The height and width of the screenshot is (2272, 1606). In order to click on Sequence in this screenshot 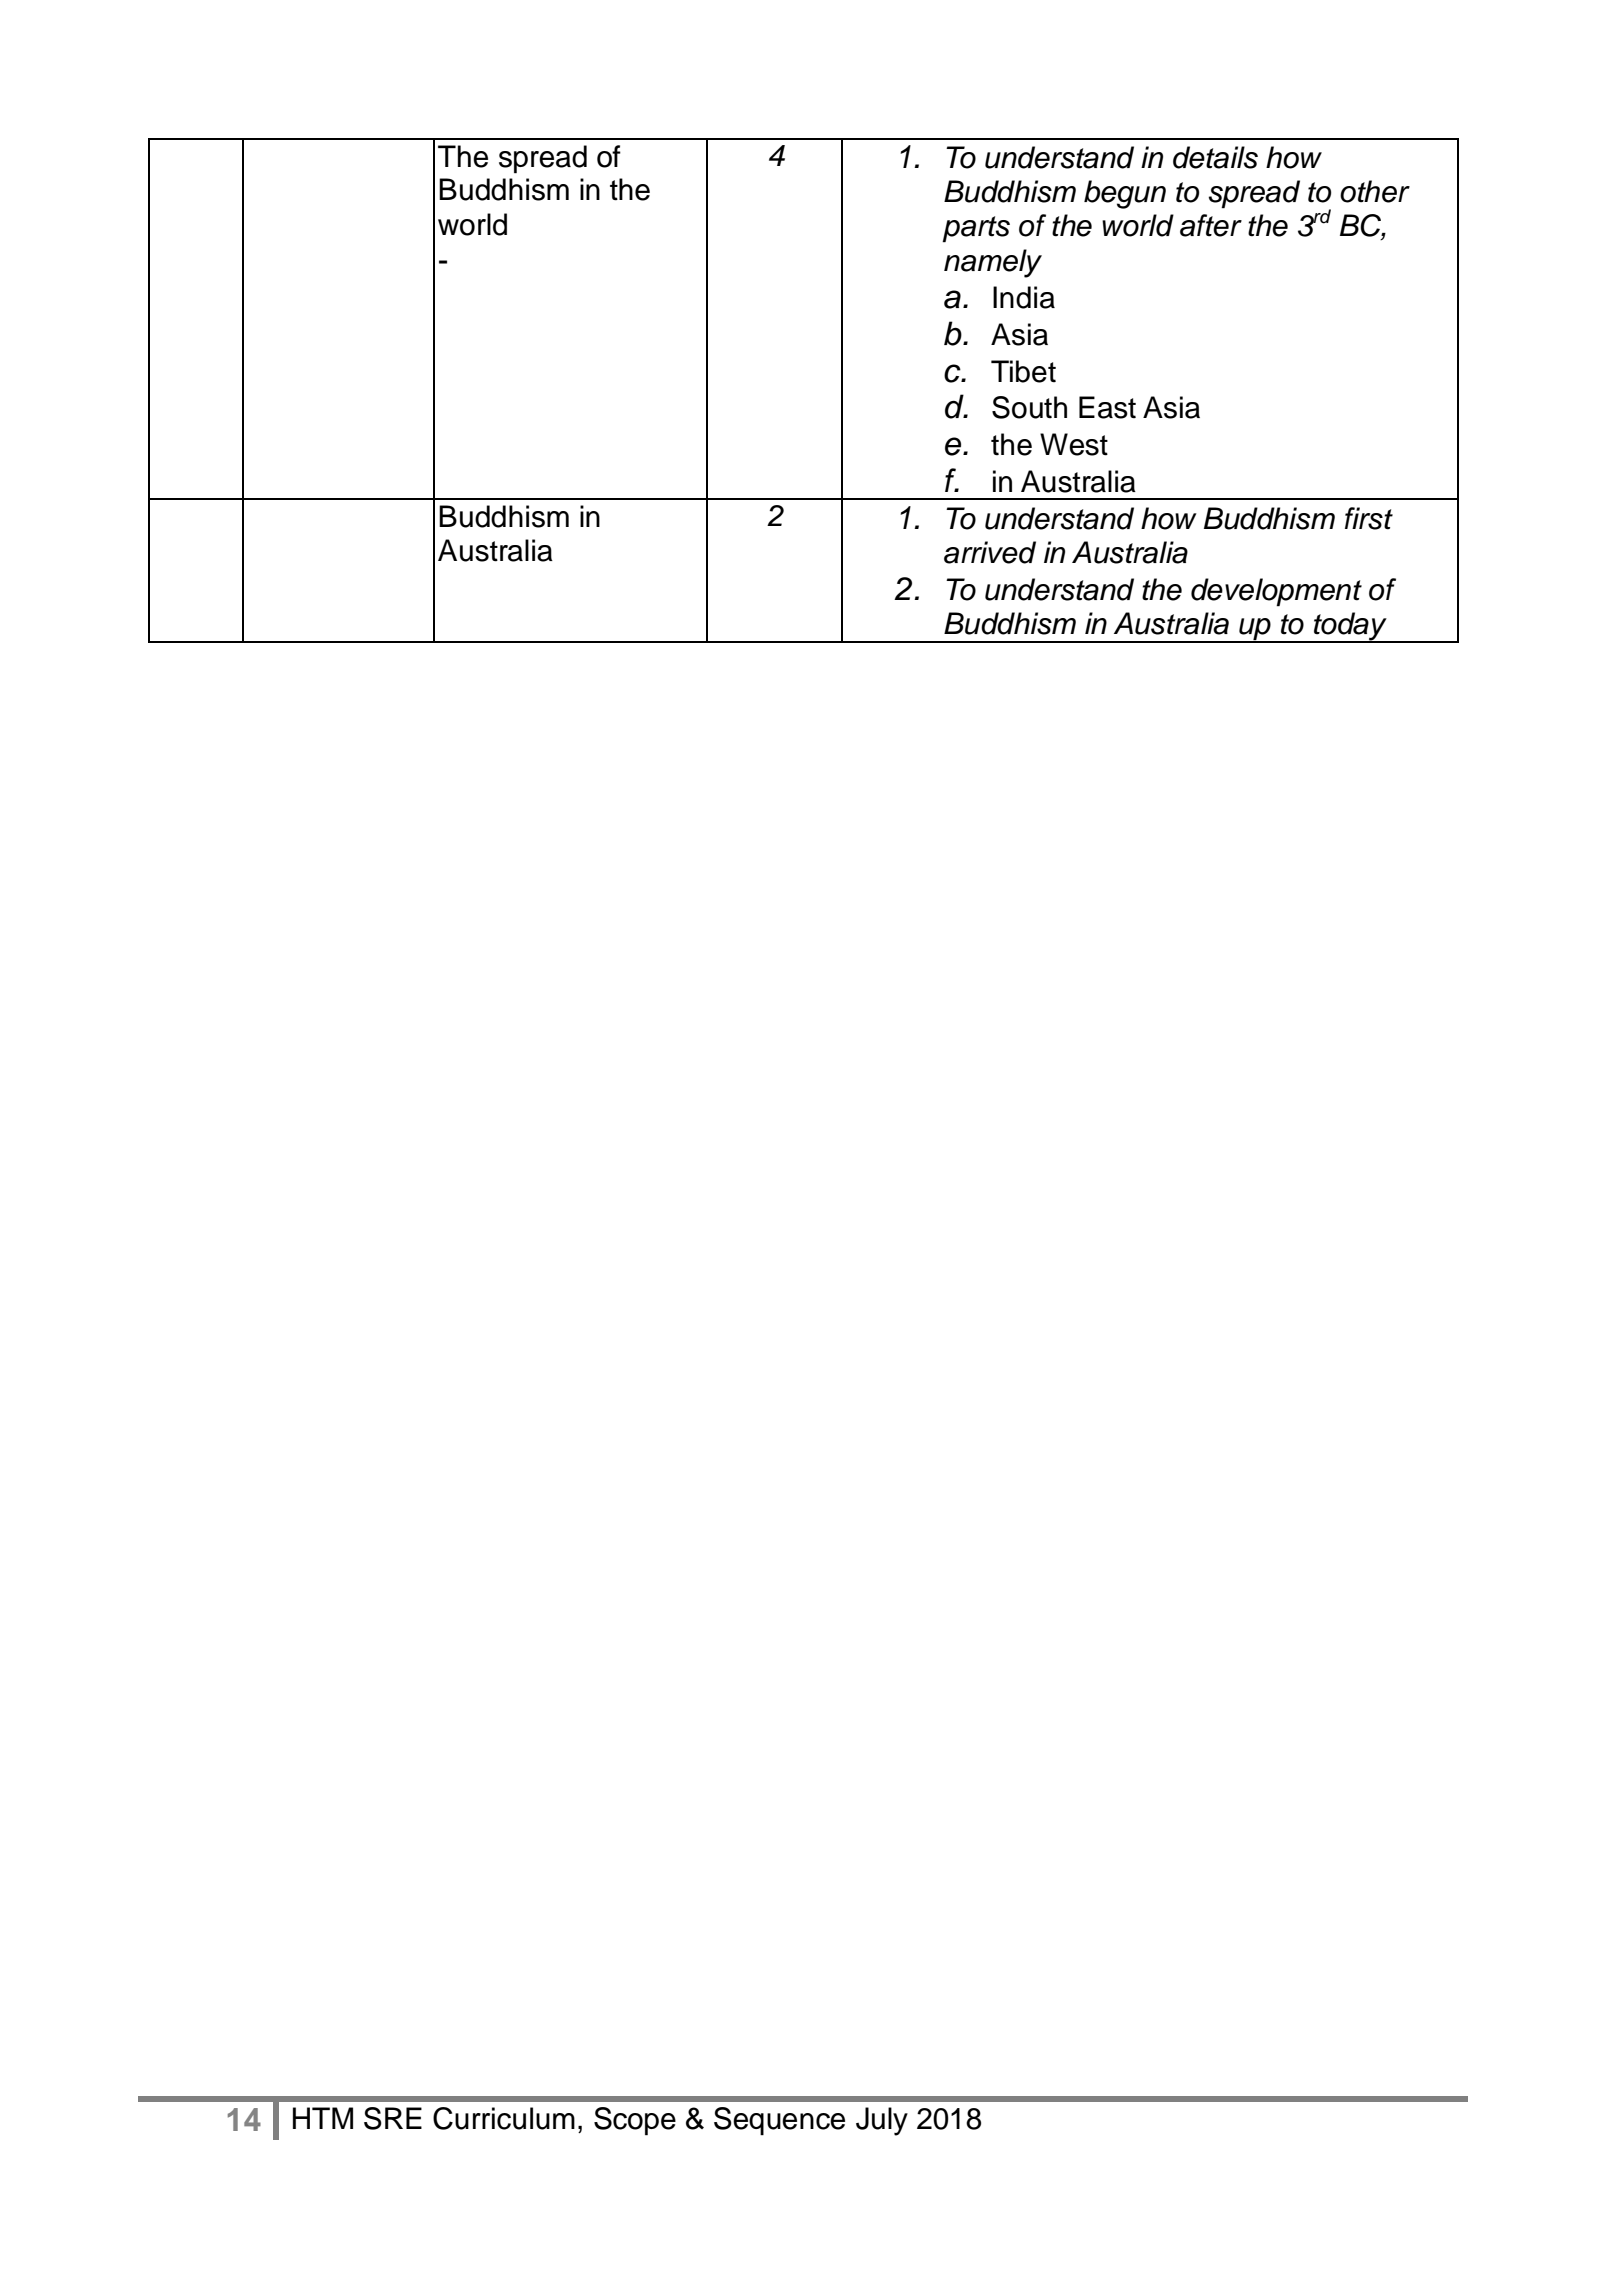, I will do `click(779, 2121)`.
